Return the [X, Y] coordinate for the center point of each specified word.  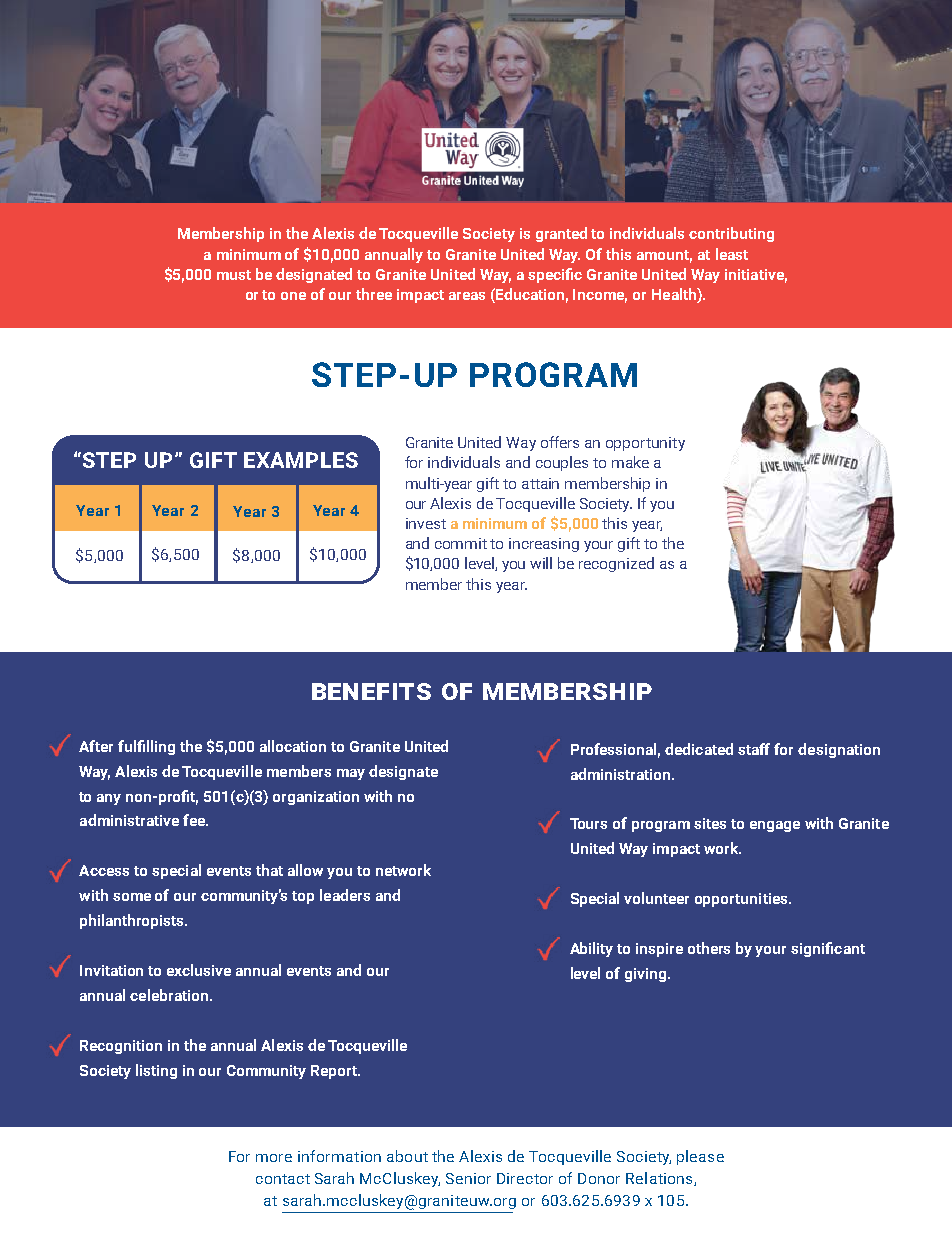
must [234, 275]
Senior [468, 1178]
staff [754, 749]
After [96, 746]
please [700, 1157]
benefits [371, 691]
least [732, 254]
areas [467, 296]
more [274, 1158]
